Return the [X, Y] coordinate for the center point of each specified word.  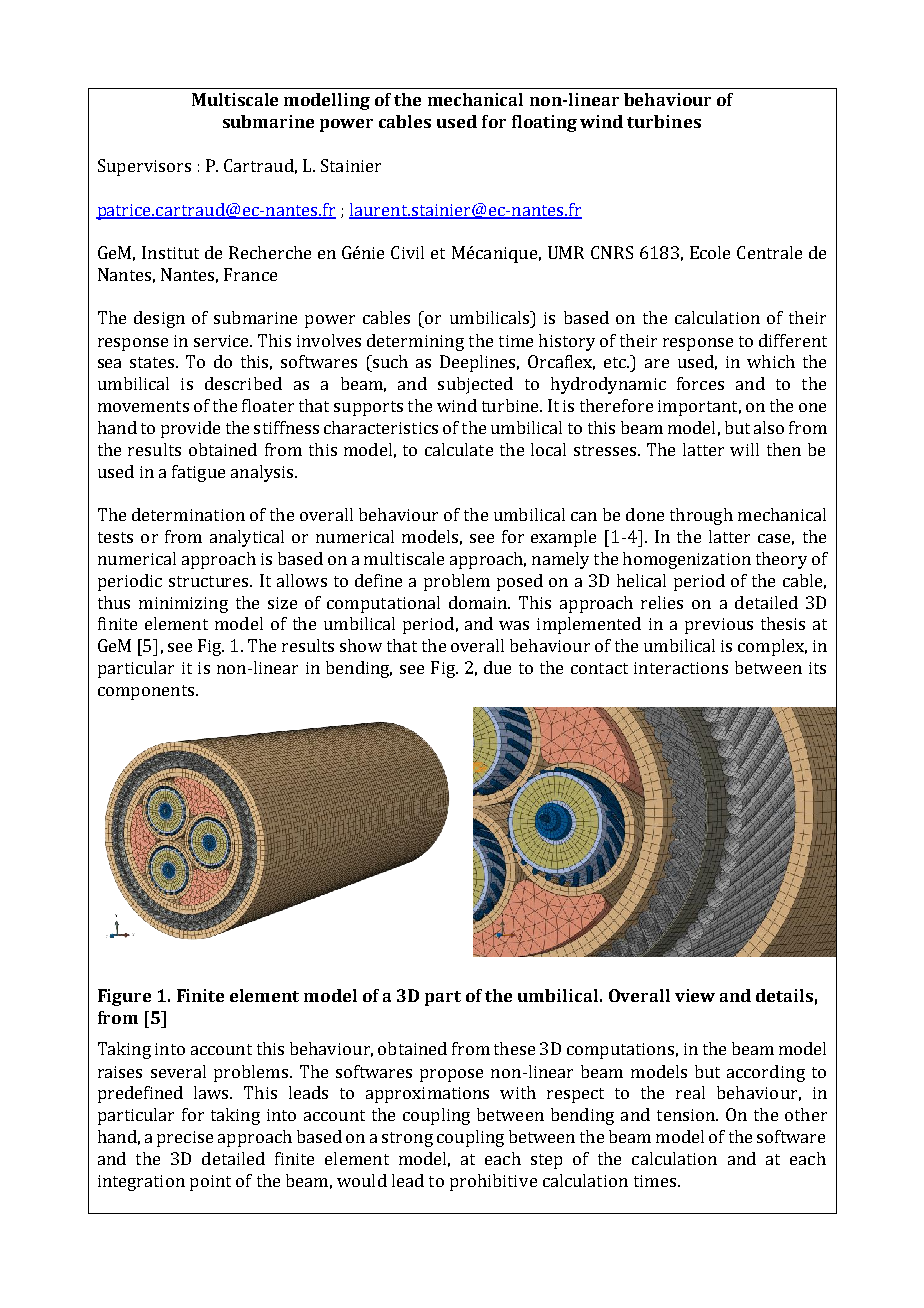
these [514, 1048]
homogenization [687, 560]
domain [479, 602]
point [210, 1183]
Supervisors [144, 167]
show [361, 645]
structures [210, 581]
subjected [475, 385]
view [695, 995]
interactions [681, 668]
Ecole [710, 252]
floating [544, 123]
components [147, 692]
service [222, 341]
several [178, 1071]
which [771, 361]
